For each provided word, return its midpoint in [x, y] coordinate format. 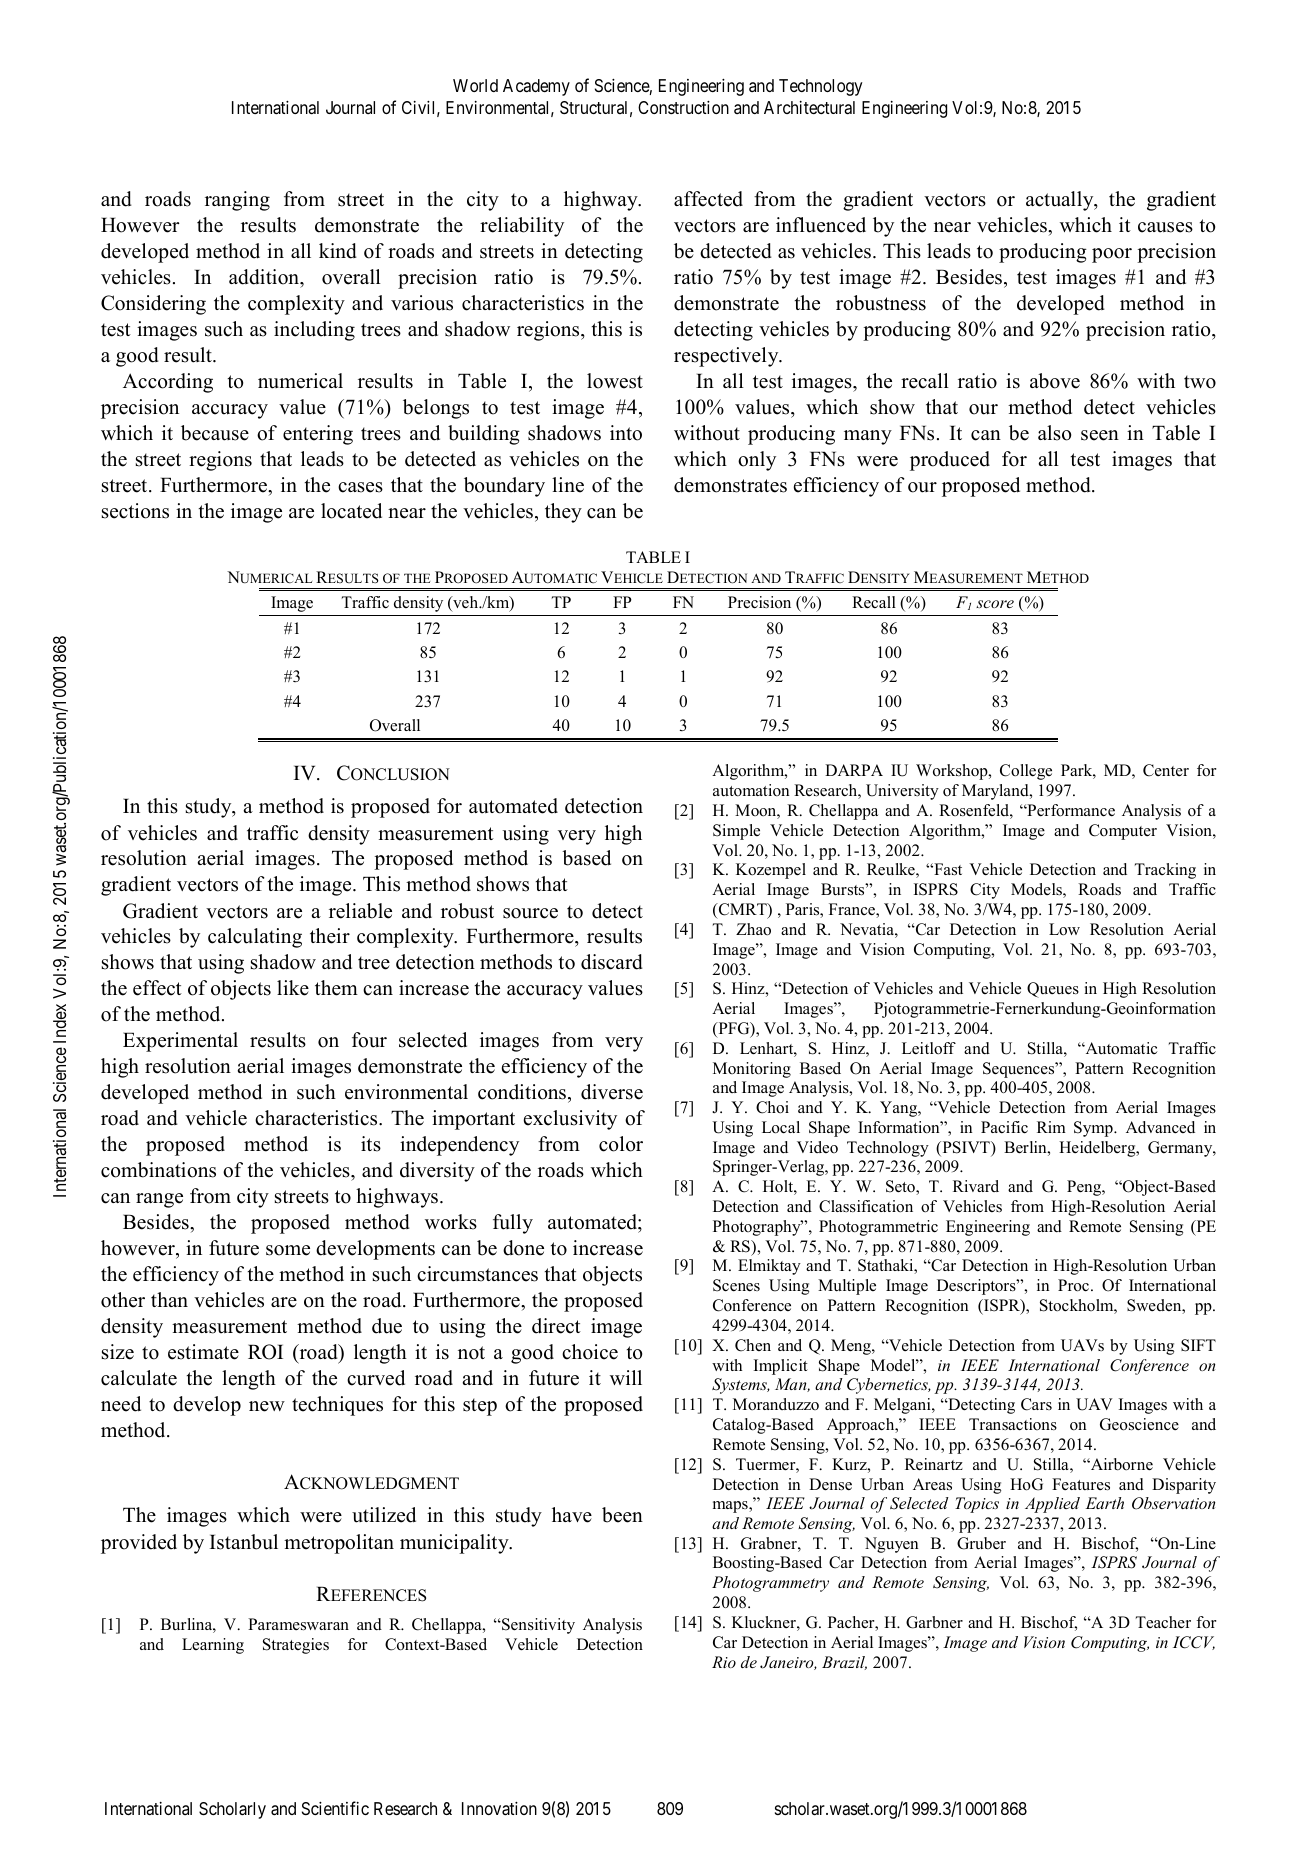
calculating [255, 938]
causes [1165, 227]
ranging [237, 201]
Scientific [335, 1808]
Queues [1053, 990]
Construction [683, 107]
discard [612, 962]
